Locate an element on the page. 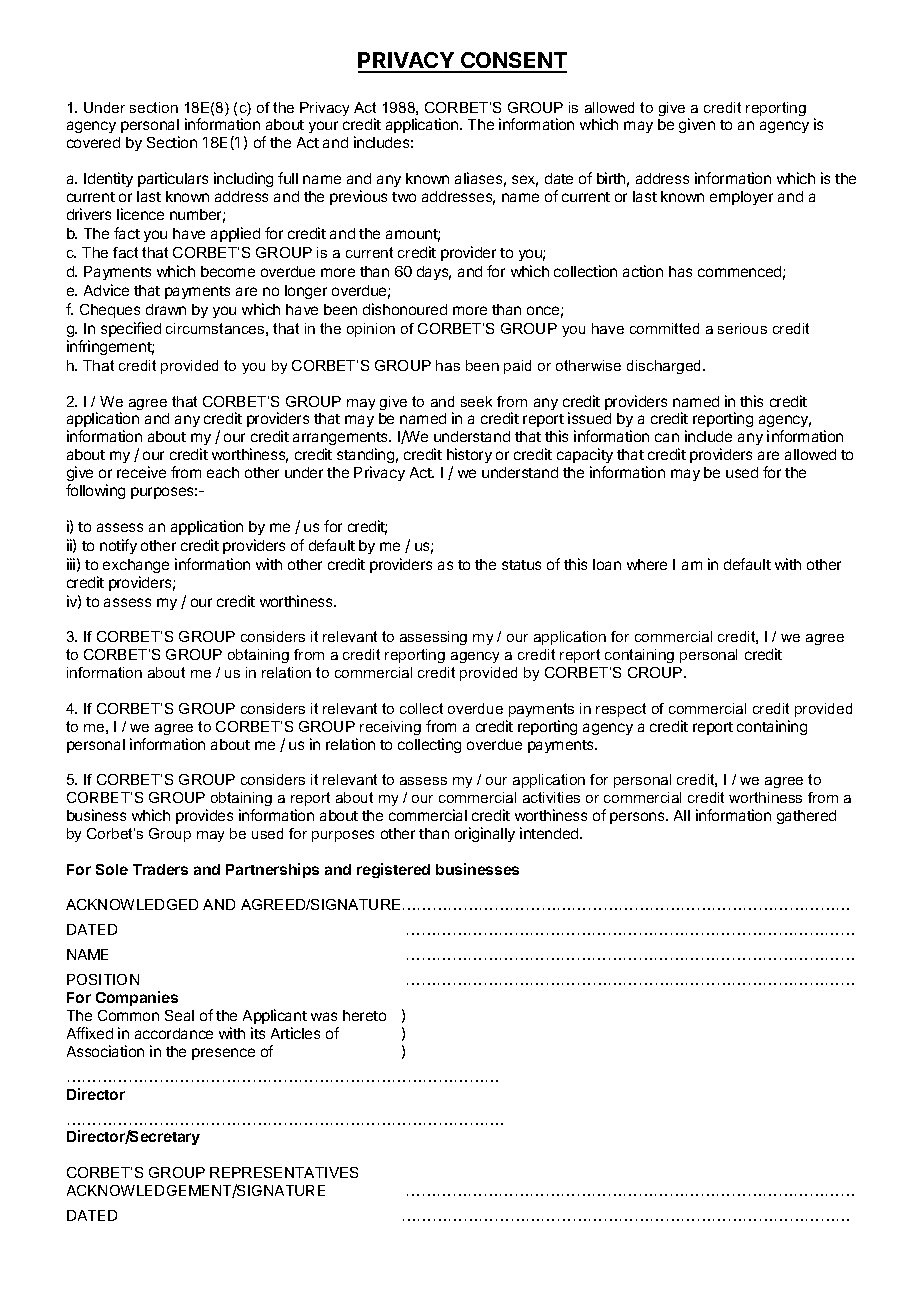  covered is located at coordinates (93, 142).
